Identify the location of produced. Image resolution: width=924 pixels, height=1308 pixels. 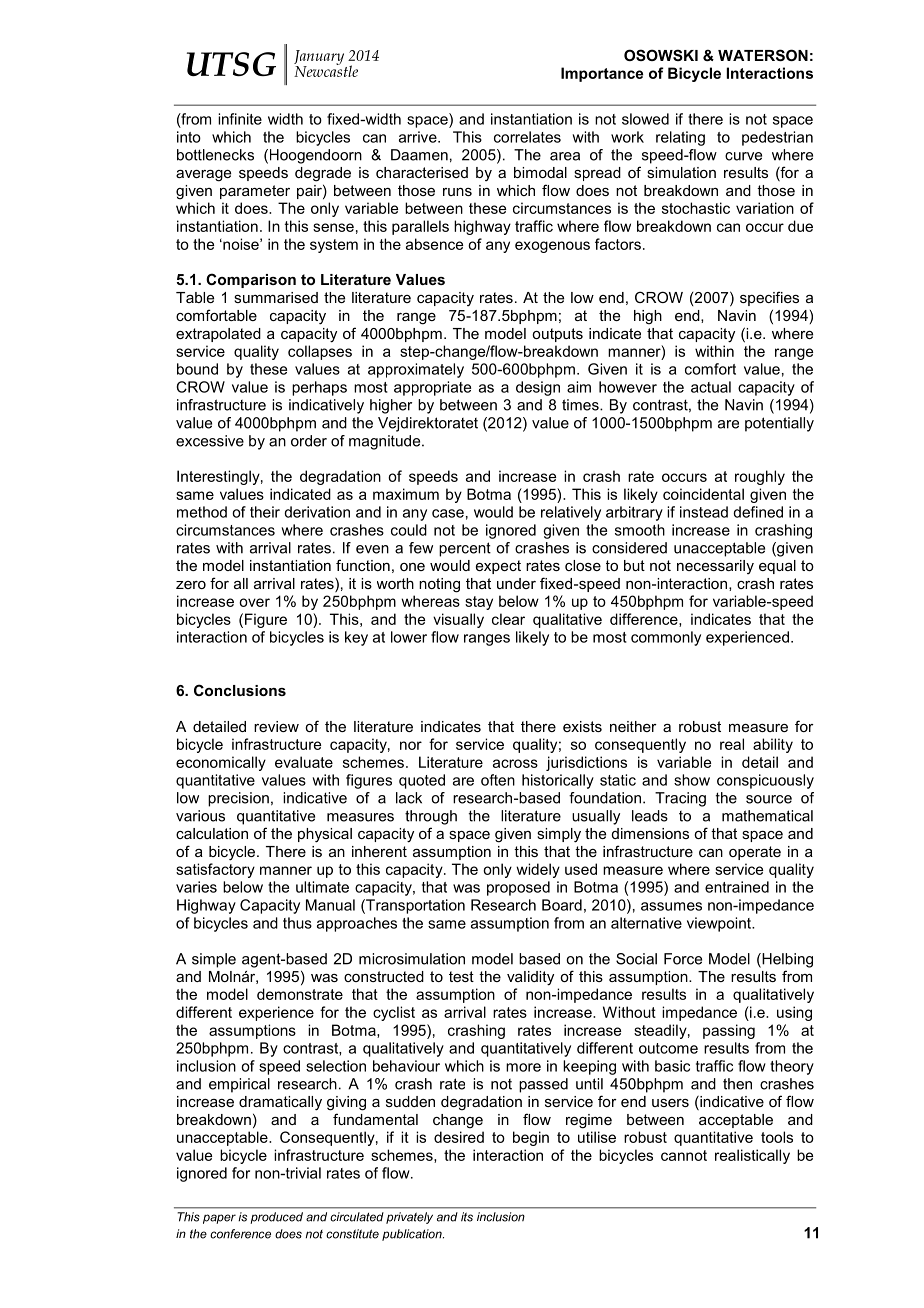
(276, 1218).
